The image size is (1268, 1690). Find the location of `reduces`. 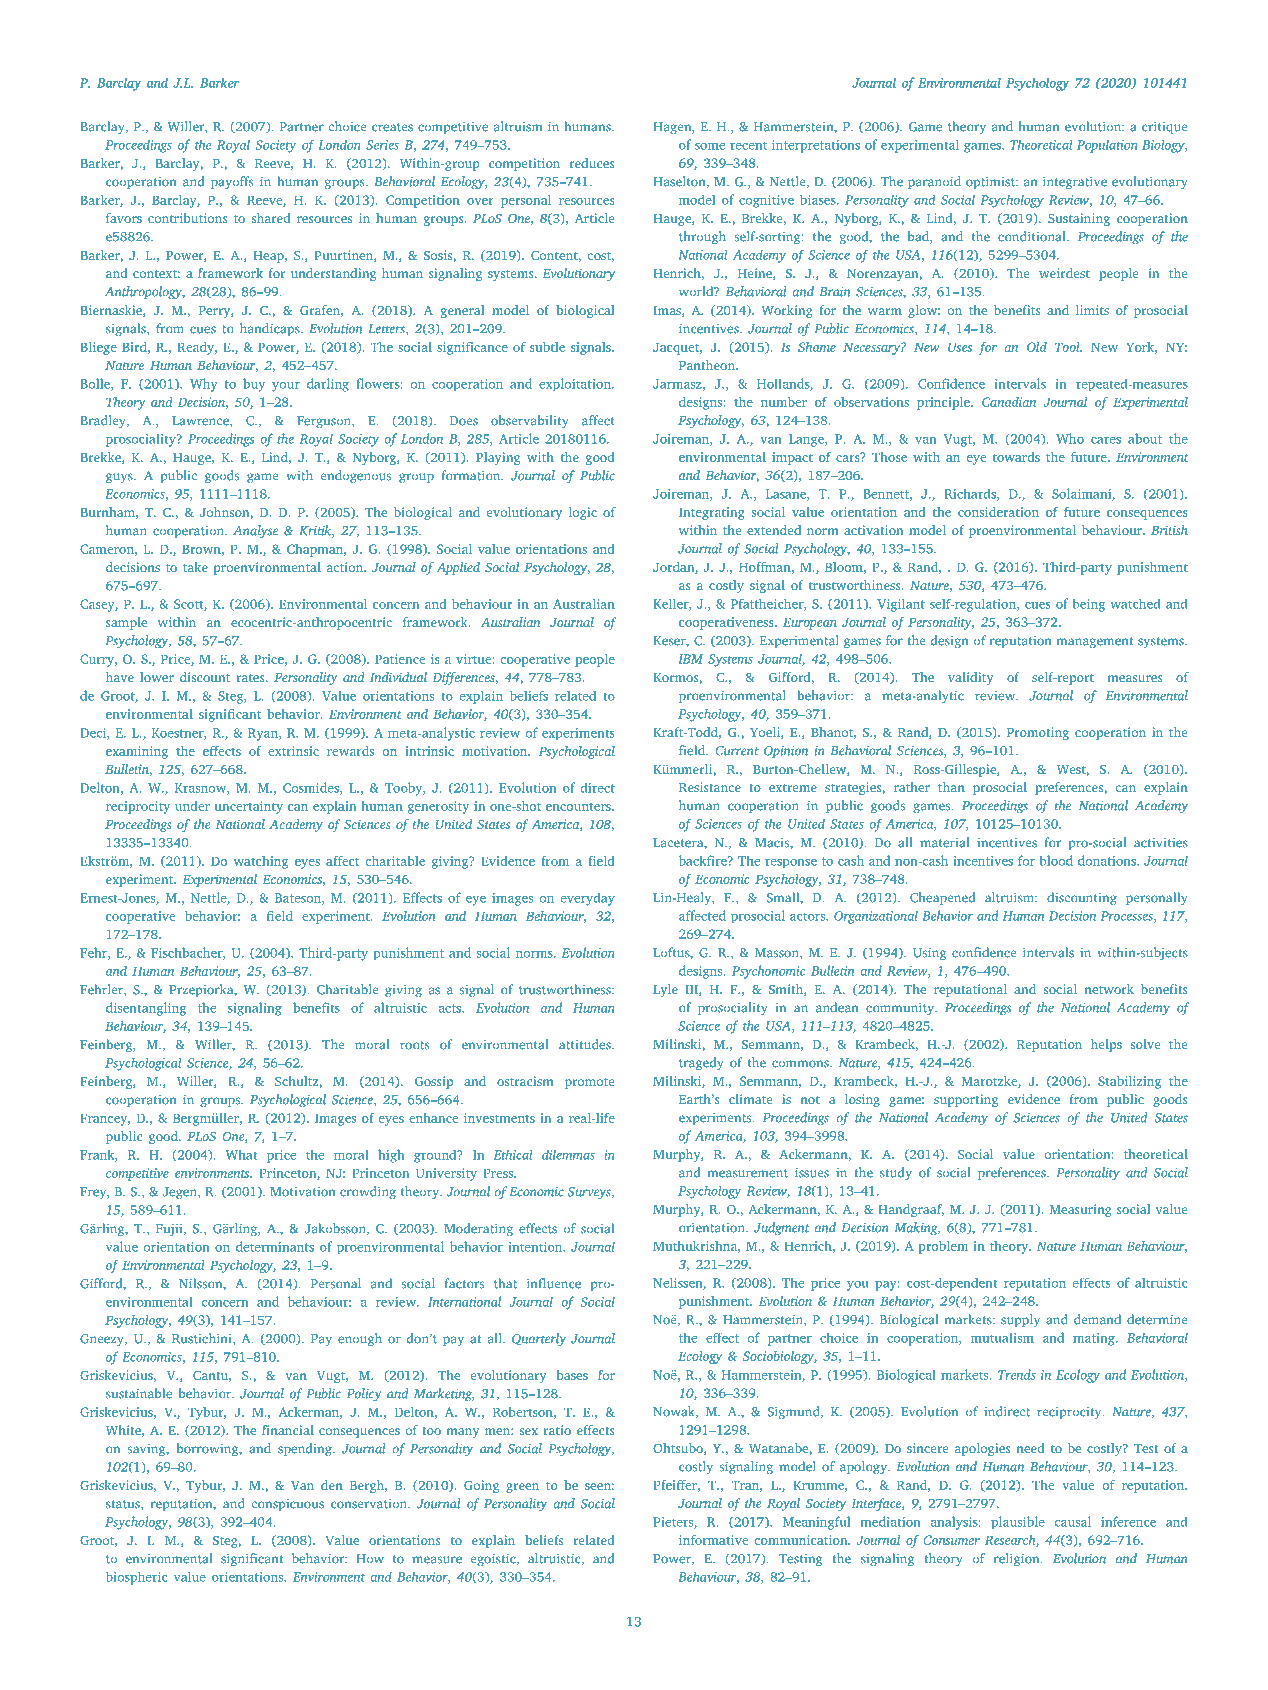

reduces is located at coordinates (592, 163).
